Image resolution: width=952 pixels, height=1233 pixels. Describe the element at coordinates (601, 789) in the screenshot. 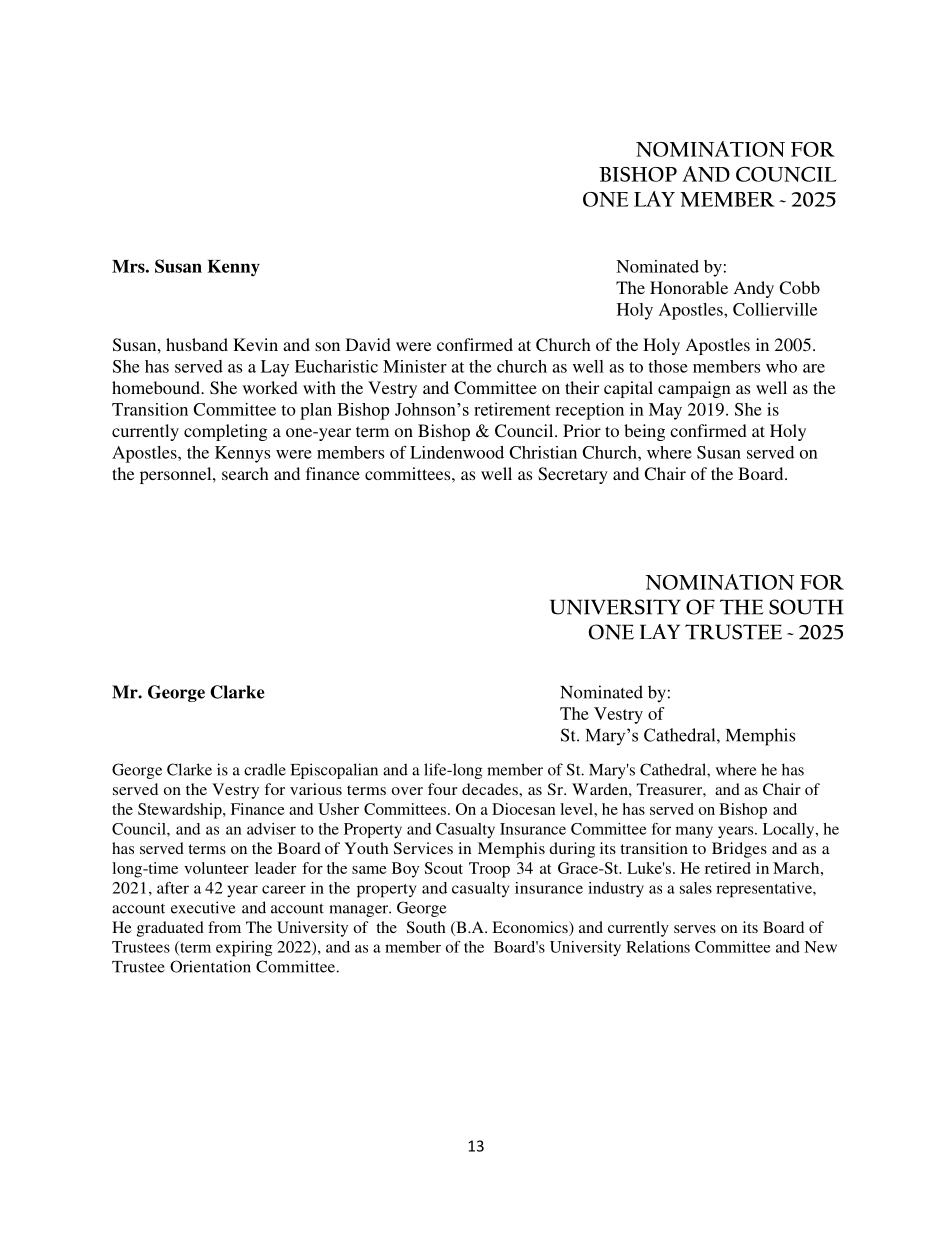

I see `Warden` at that location.
